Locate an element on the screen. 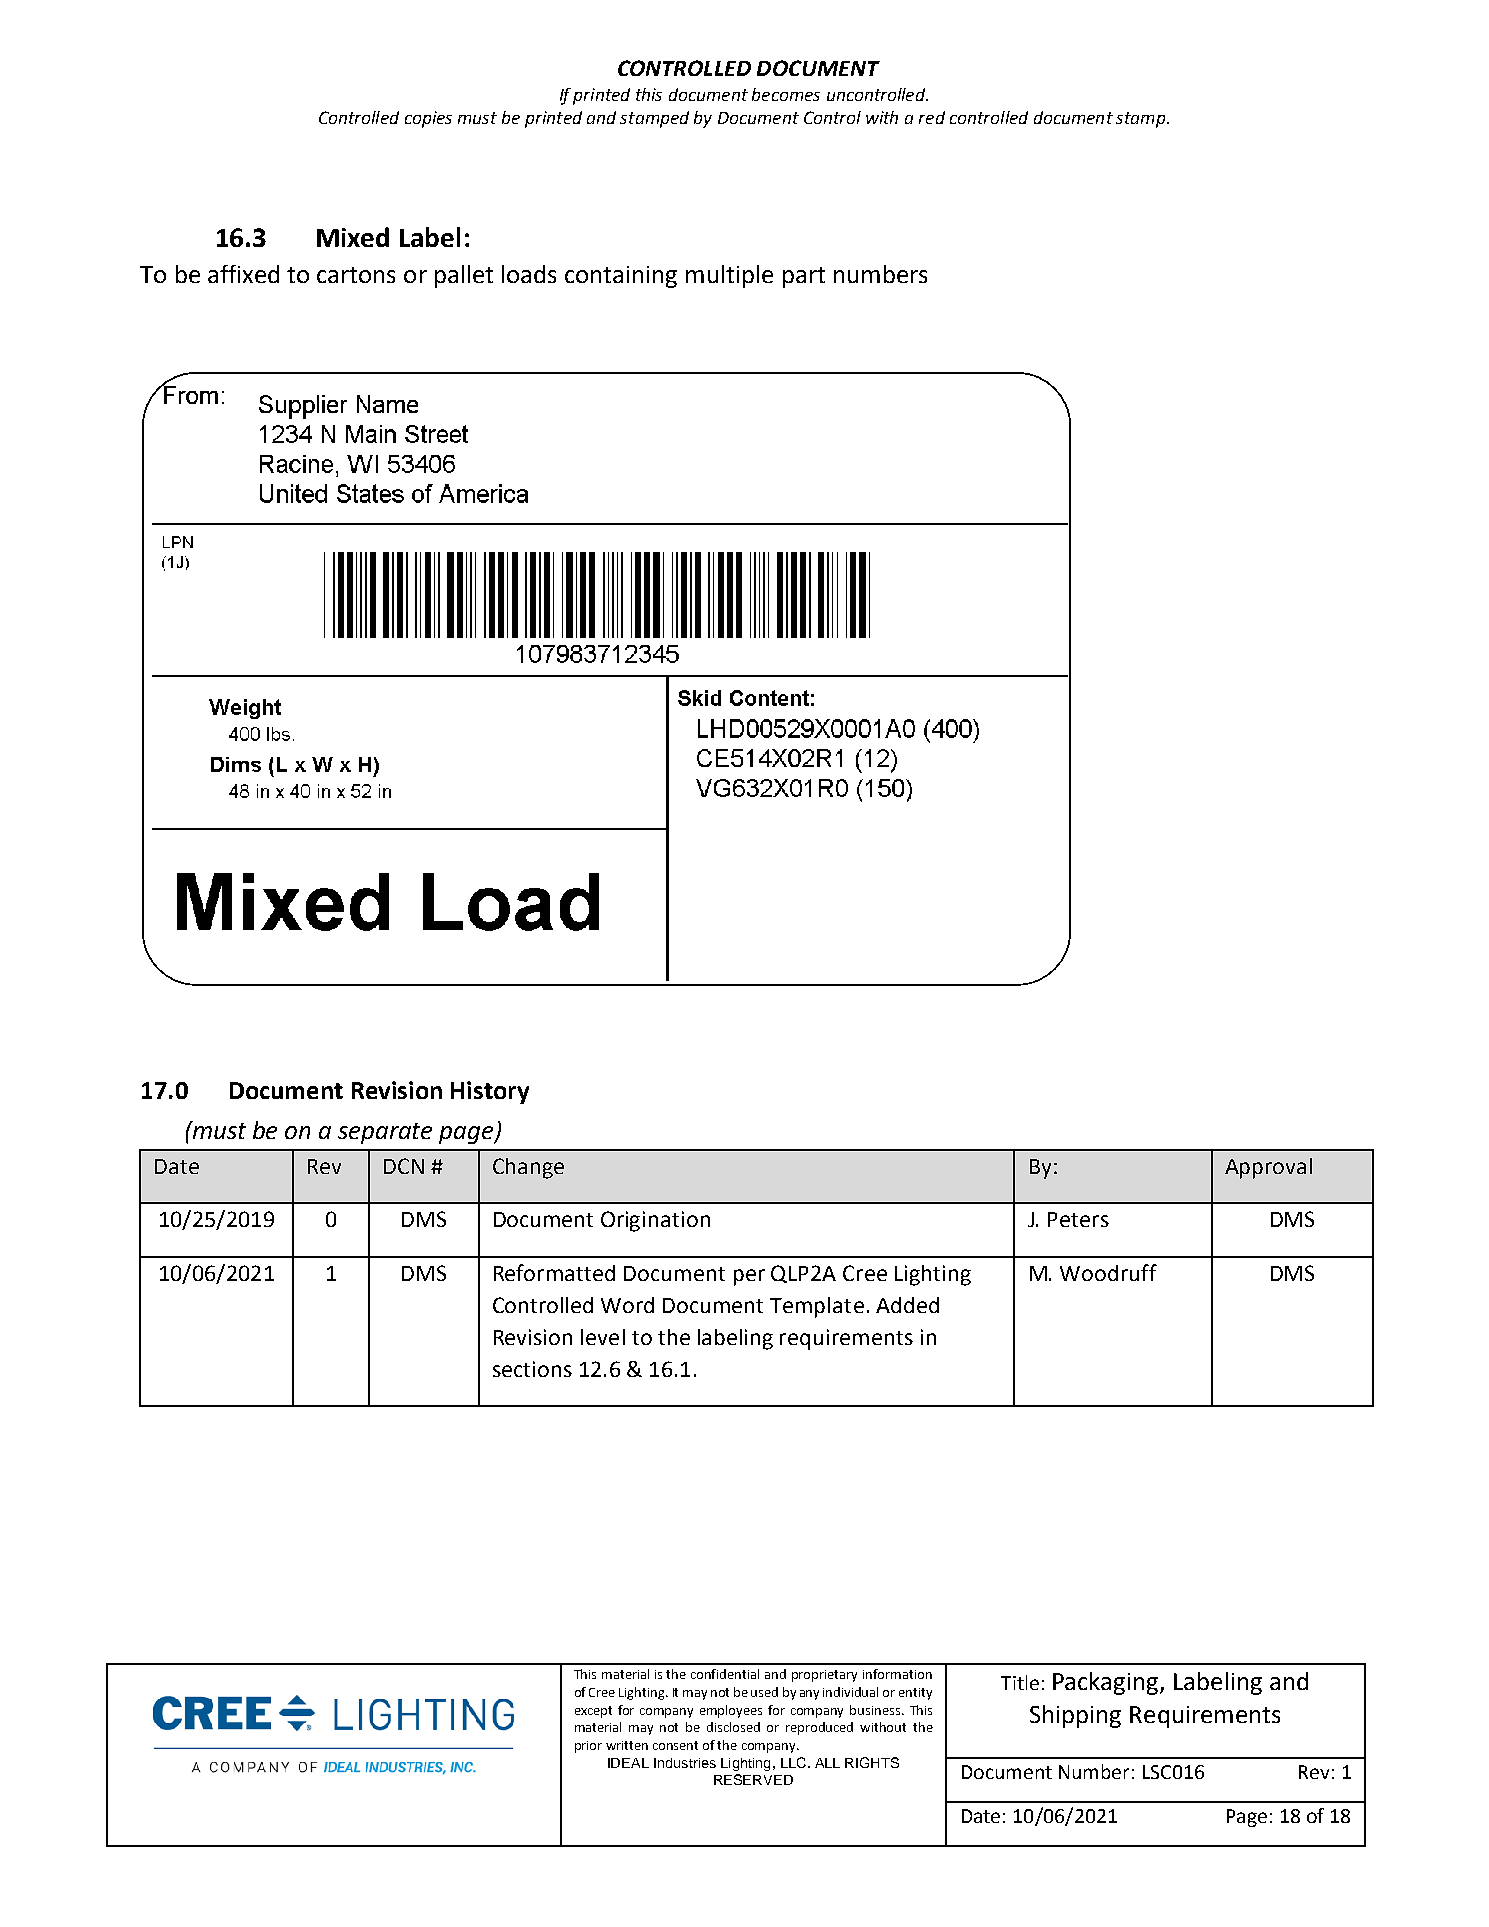 Image resolution: width=1489 pixels, height=1927 pixels. prior is located at coordinates (588, 1747).
